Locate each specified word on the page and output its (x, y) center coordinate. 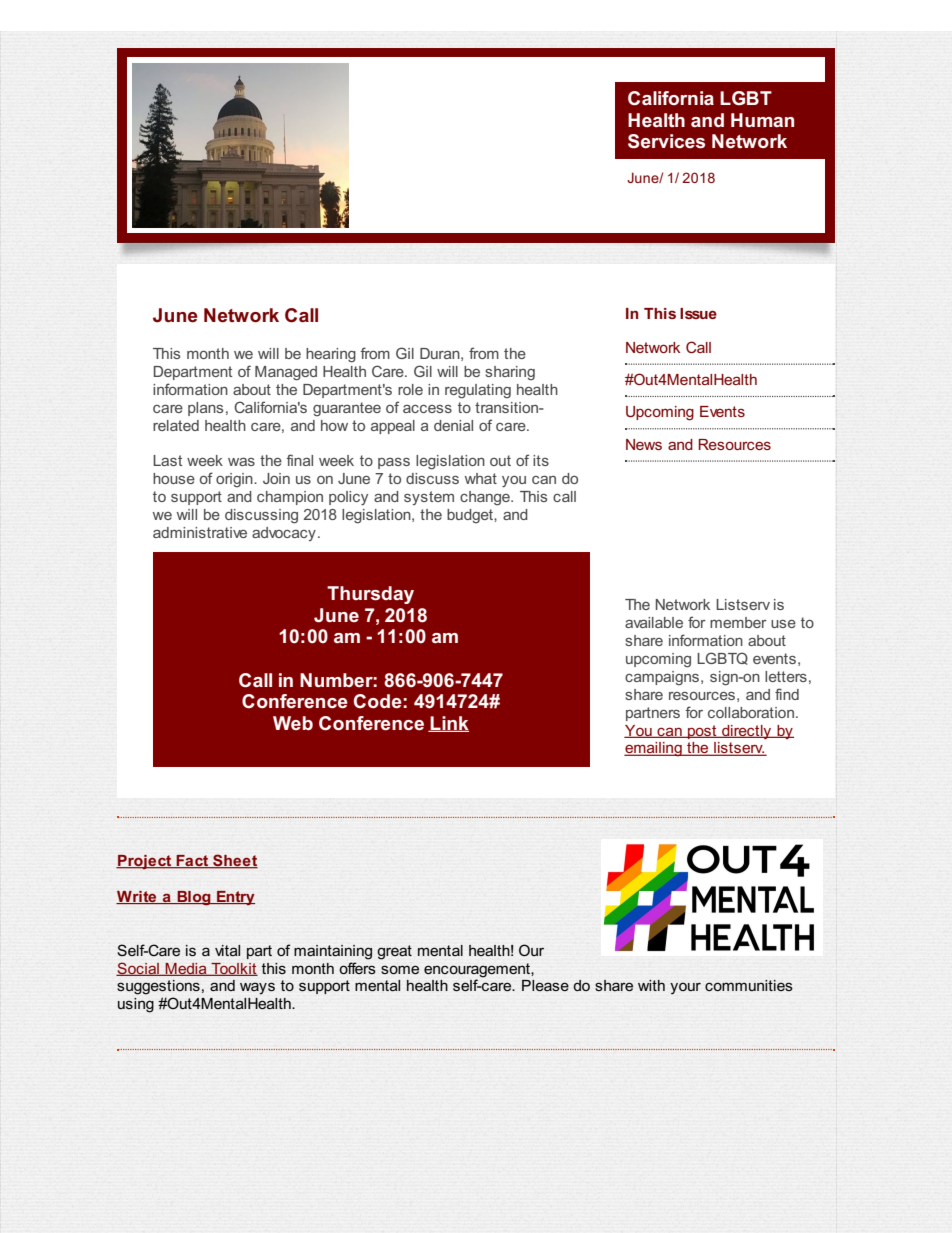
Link (449, 724)
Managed (286, 373)
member (738, 622)
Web (293, 723)
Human (762, 120)
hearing (331, 355)
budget (471, 516)
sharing (510, 373)
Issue (698, 313)
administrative (200, 532)
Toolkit (233, 969)
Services (666, 141)
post (702, 732)
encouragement (478, 970)
